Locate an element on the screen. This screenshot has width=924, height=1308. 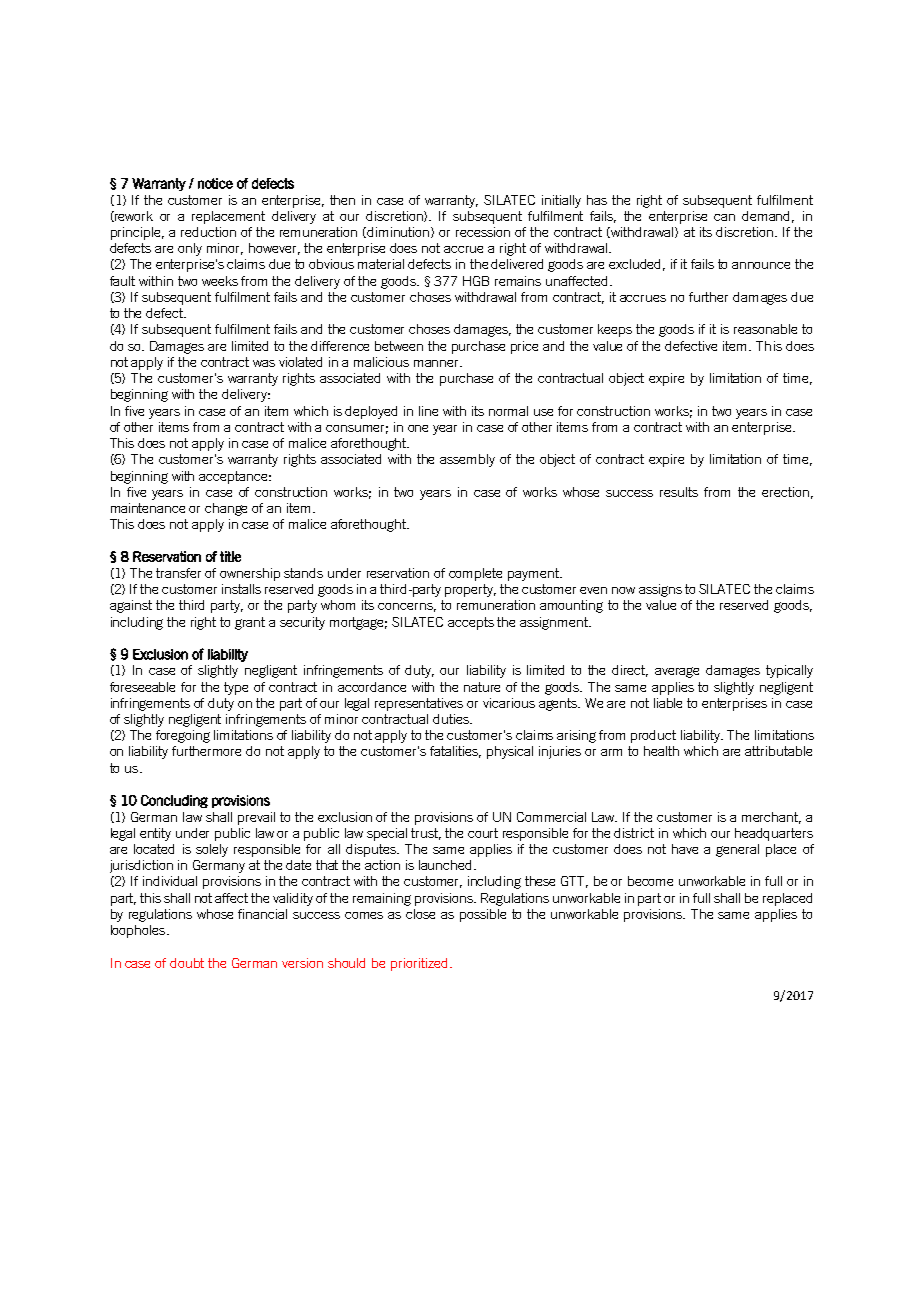
recession is located at coordinates (483, 232).
